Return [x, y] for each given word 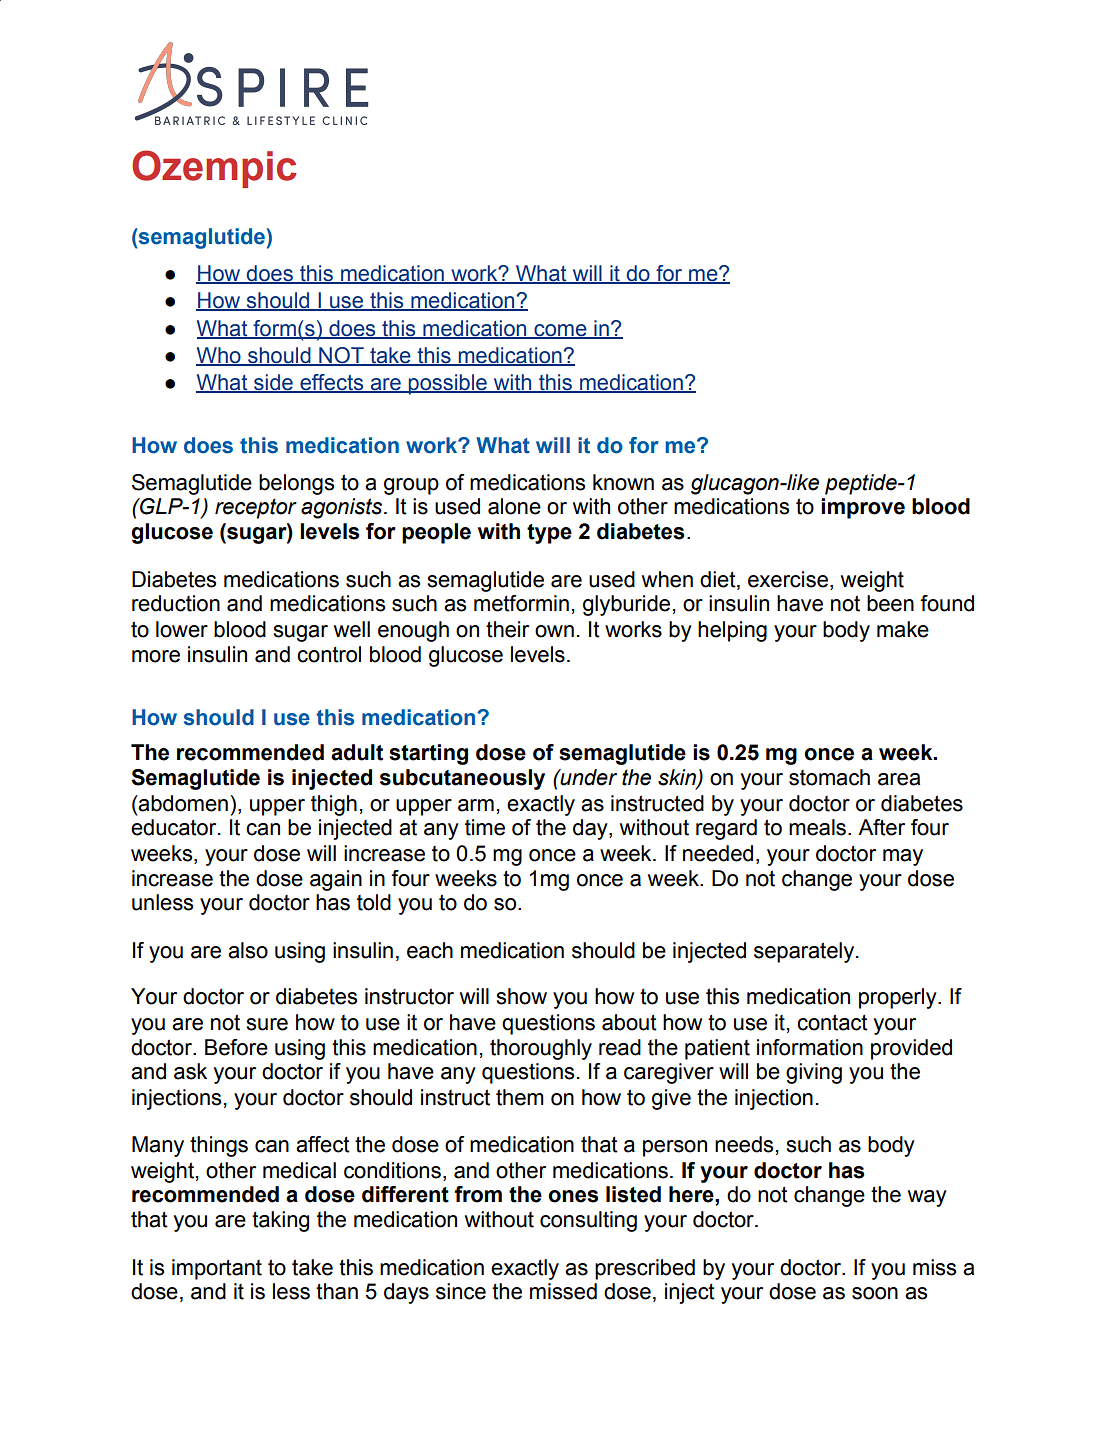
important [217, 1269]
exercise [788, 579]
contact [832, 1022]
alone [514, 506]
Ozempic [214, 169]
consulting [588, 1221]
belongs [296, 484]
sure [267, 1024]
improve [863, 508]
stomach [829, 777]
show [521, 996]
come [560, 331]
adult [357, 752]
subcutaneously [462, 779]
